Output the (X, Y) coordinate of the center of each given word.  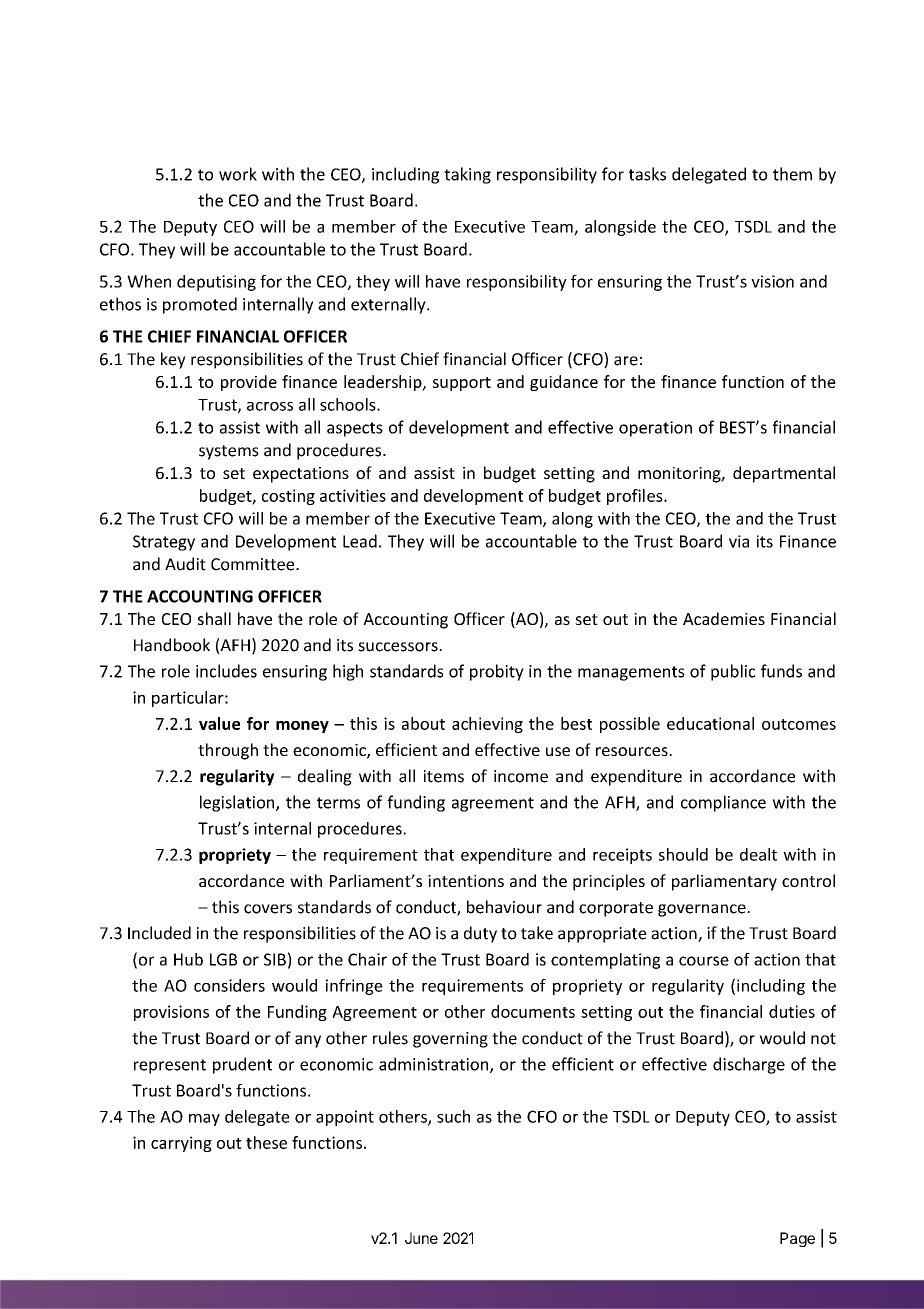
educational (710, 723)
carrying (181, 1144)
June (421, 1238)
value (219, 723)
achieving (487, 725)
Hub (188, 959)
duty (480, 934)
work (238, 174)
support (462, 384)
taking (467, 175)
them (792, 174)
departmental (784, 474)
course (704, 961)
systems (229, 452)
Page (797, 1239)
